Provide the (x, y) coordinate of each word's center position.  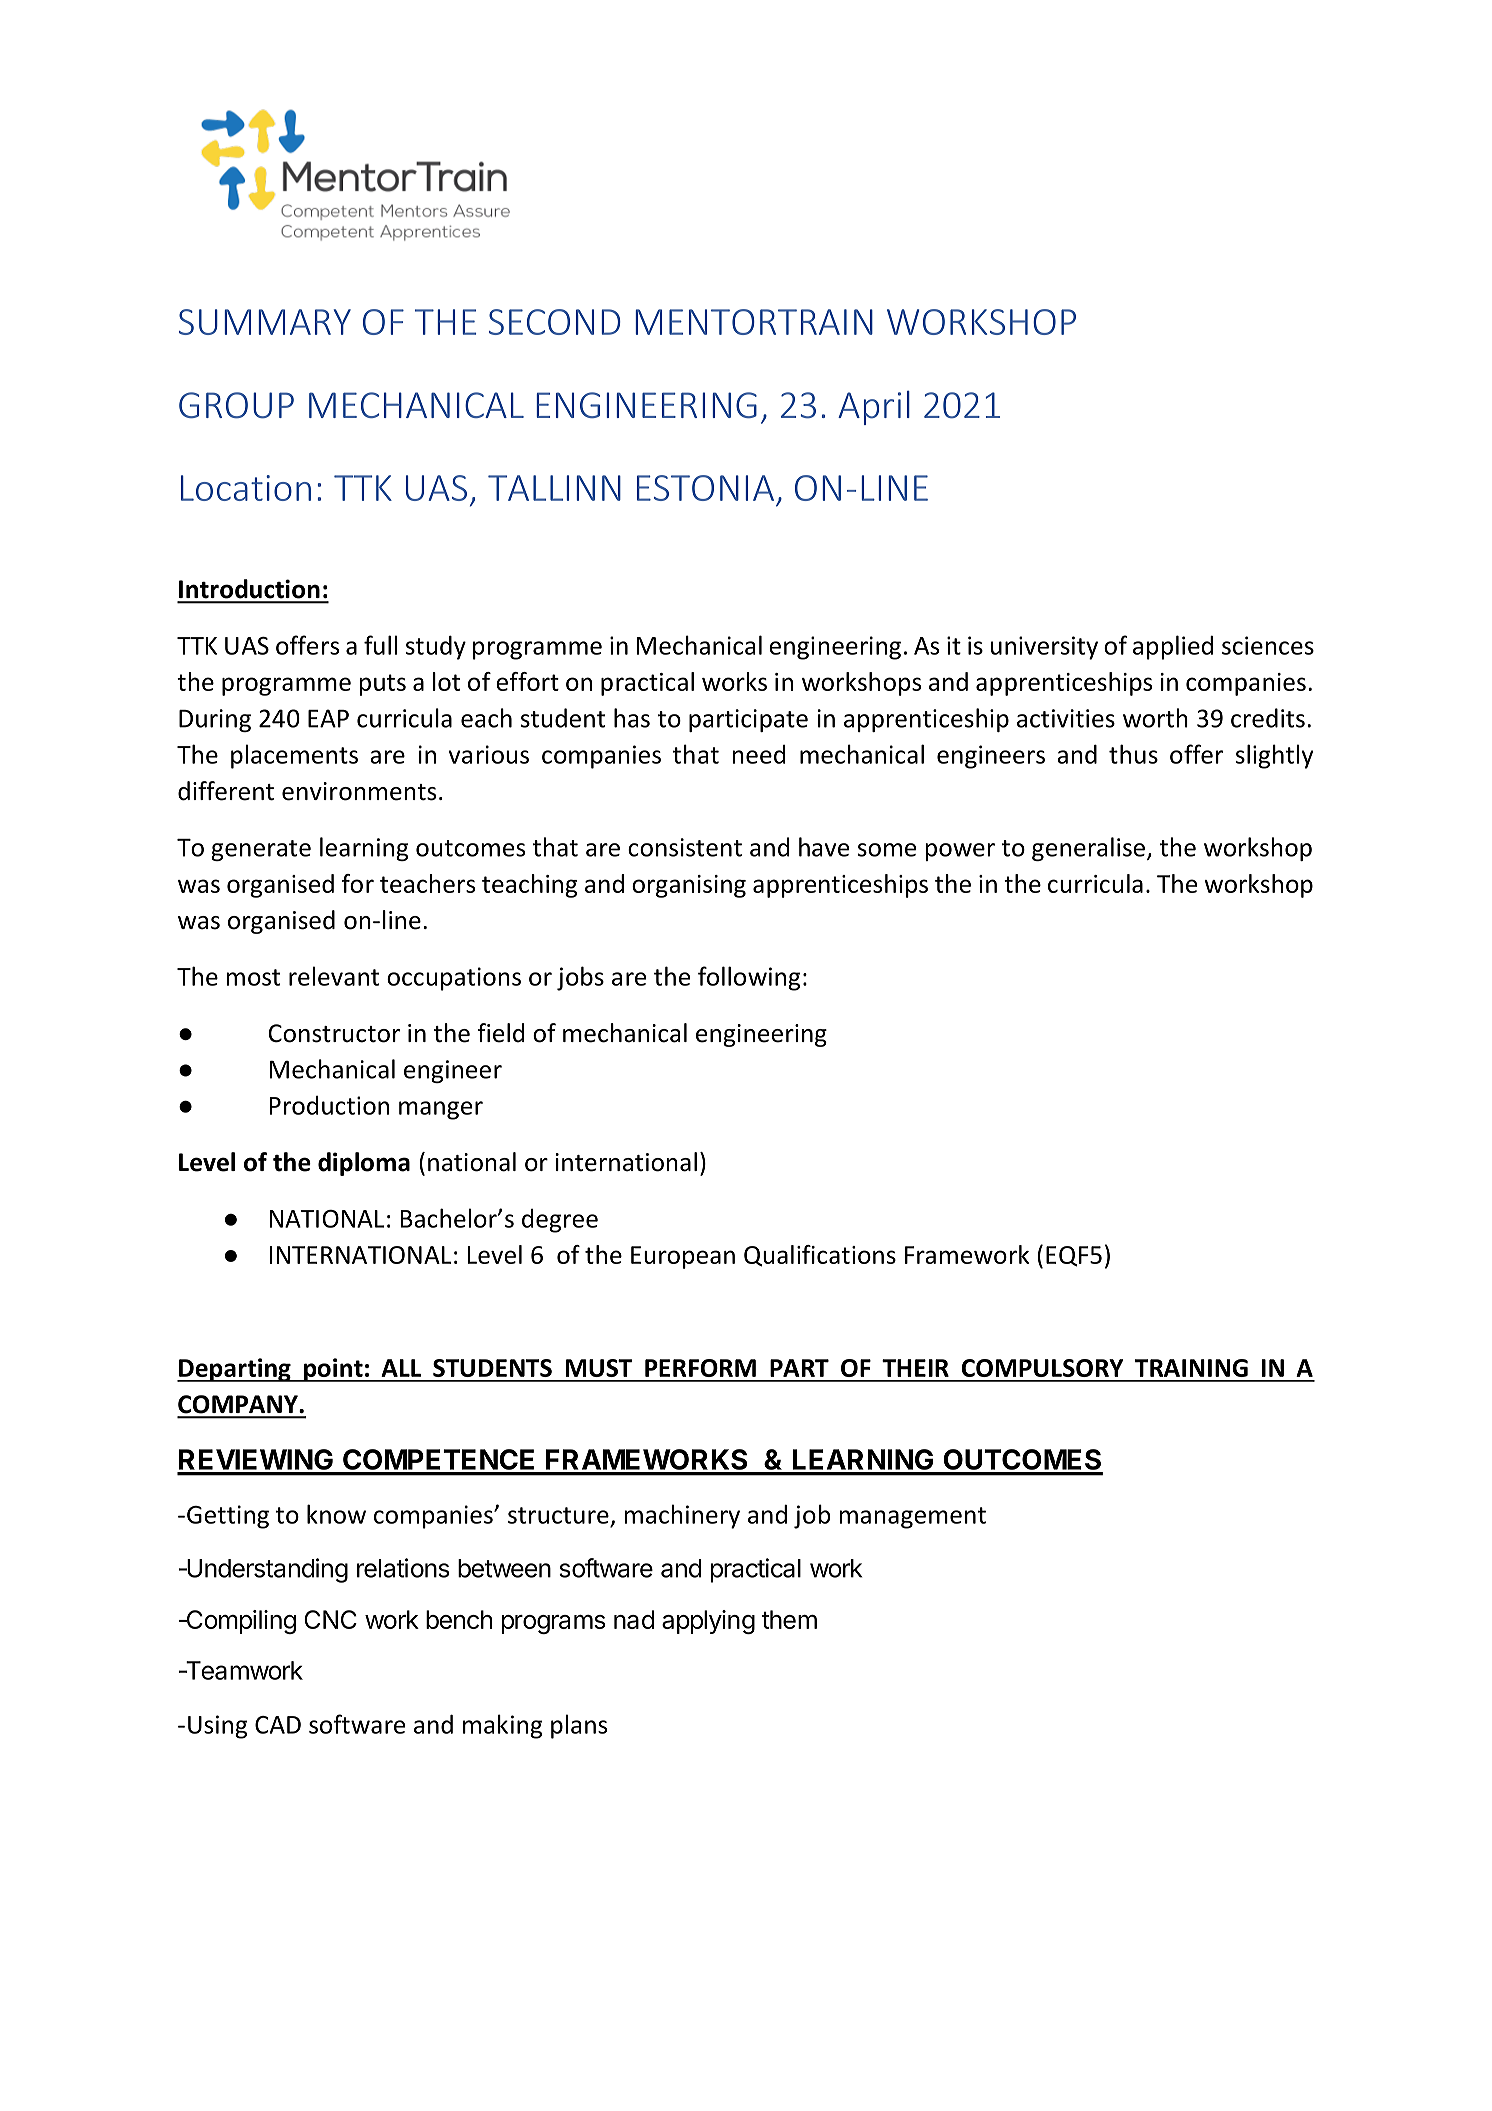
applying (708, 1622)
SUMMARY (265, 322)
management (912, 1518)
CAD (278, 1725)
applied (1173, 647)
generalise (1088, 849)
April (874, 408)
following (749, 978)
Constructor (334, 1033)
